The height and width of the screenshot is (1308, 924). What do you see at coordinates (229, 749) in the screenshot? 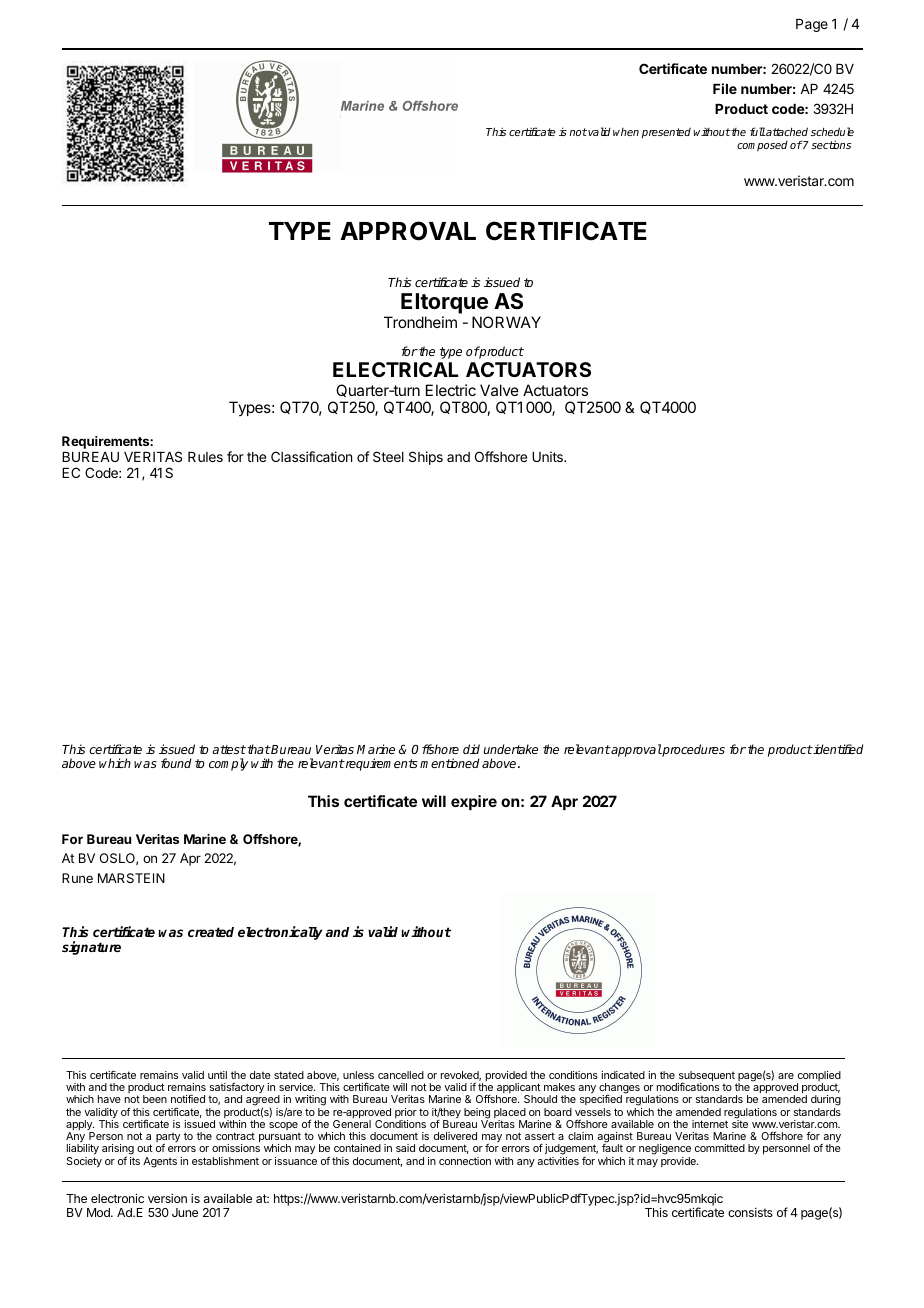
I see `attest` at bounding box center [229, 749].
